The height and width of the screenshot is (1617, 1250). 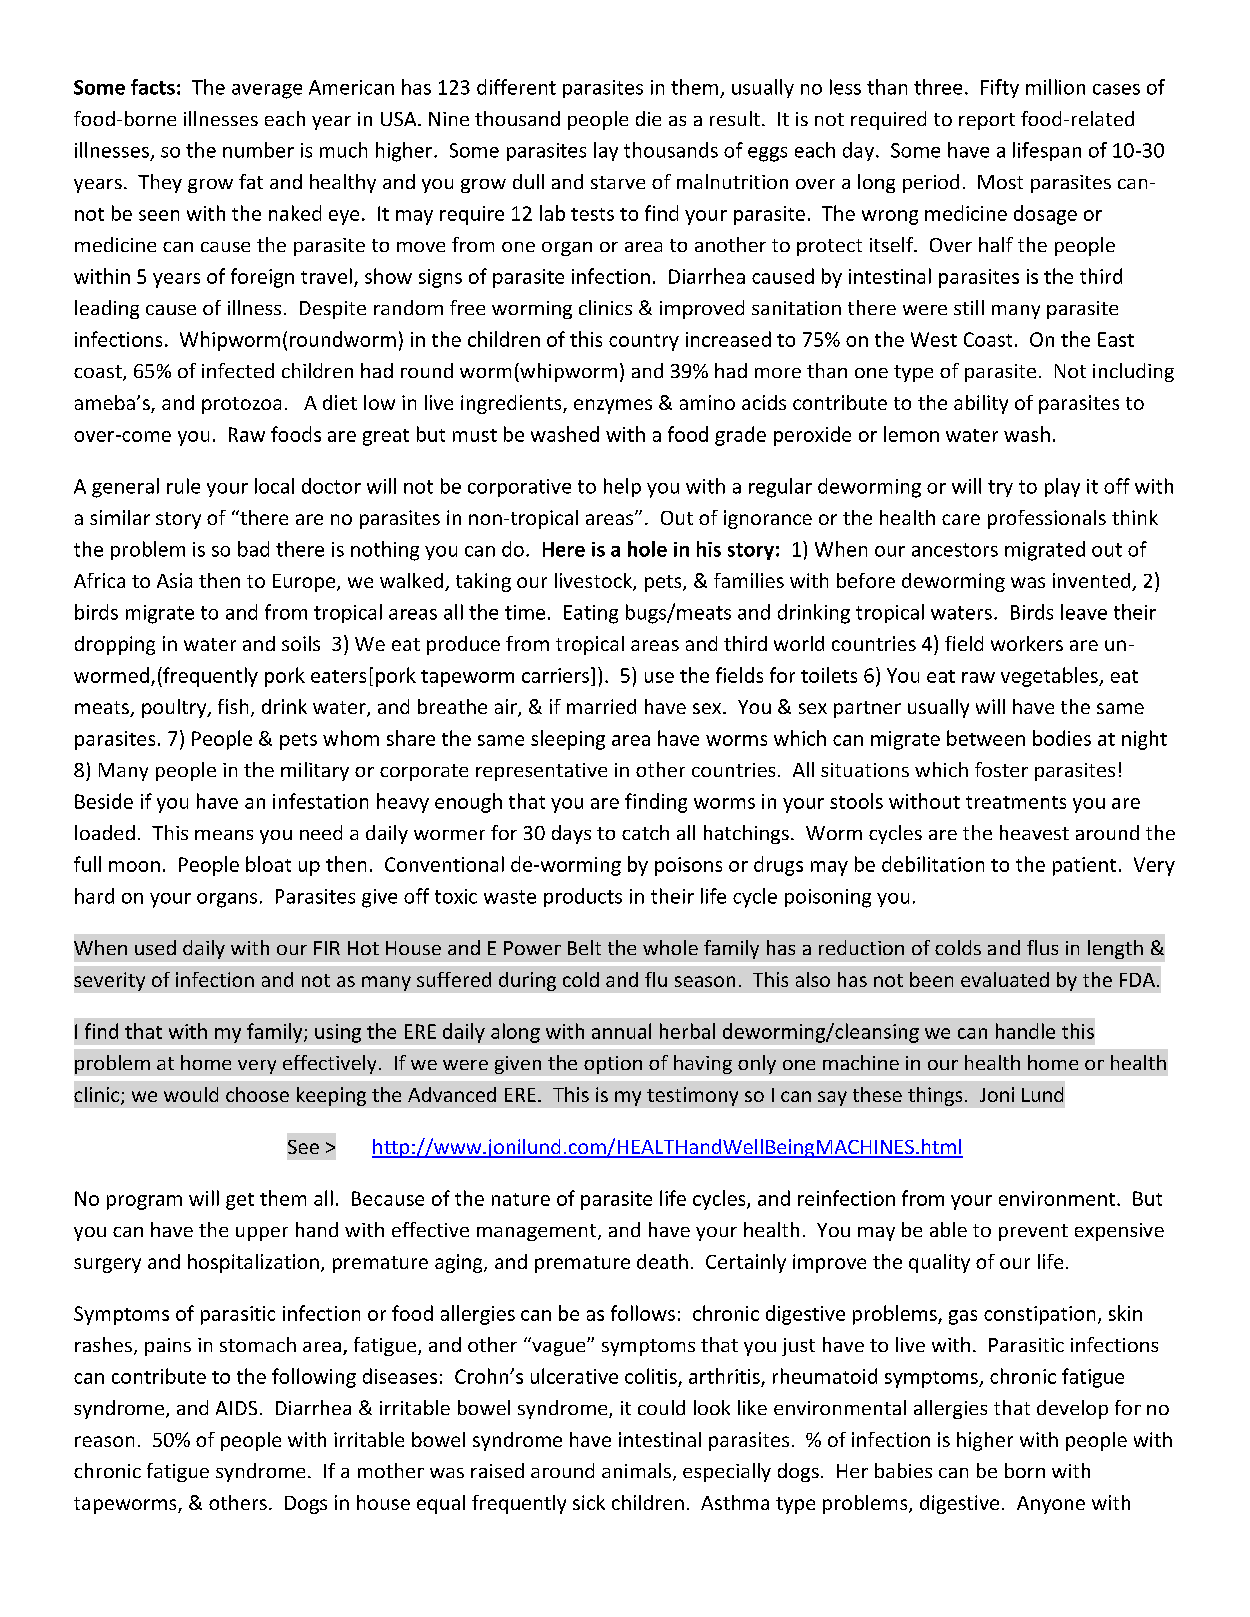 I want to click on number, so click(x=258, y=150).
